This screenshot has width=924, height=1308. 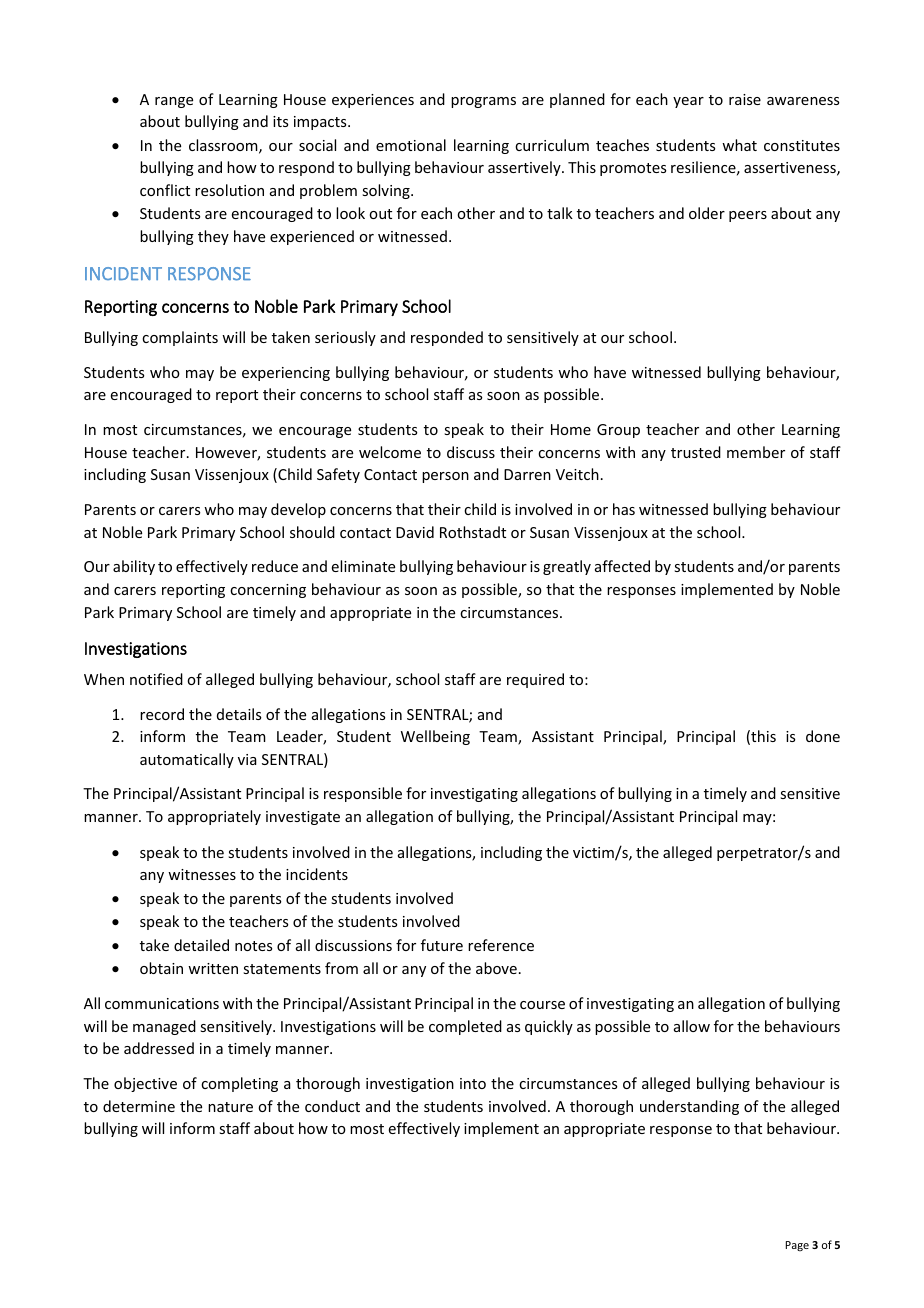 I want to click on into, so click(x=473, y=1083).
